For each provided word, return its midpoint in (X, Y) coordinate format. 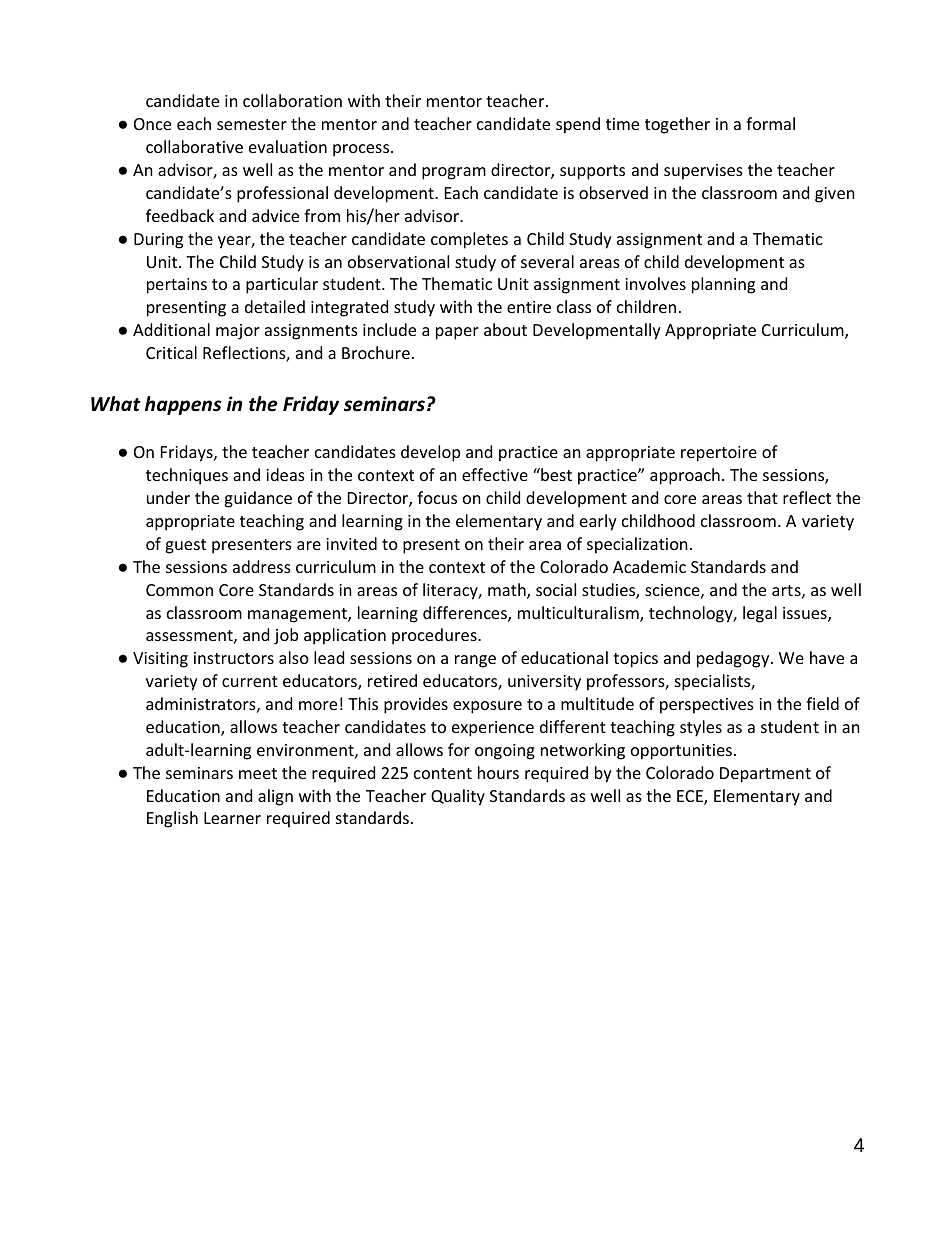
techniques (187, 476)
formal (770, 123)
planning (723, 285)
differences (466, 614)
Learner (232, 818)
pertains (177, 286)
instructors (234, 658)
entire (529, 307)
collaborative (194, 146)
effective (495, 474)
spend (578, 125)
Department (765, 775)
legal (760, 614)
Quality (458, 797)
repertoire (719, 454)
